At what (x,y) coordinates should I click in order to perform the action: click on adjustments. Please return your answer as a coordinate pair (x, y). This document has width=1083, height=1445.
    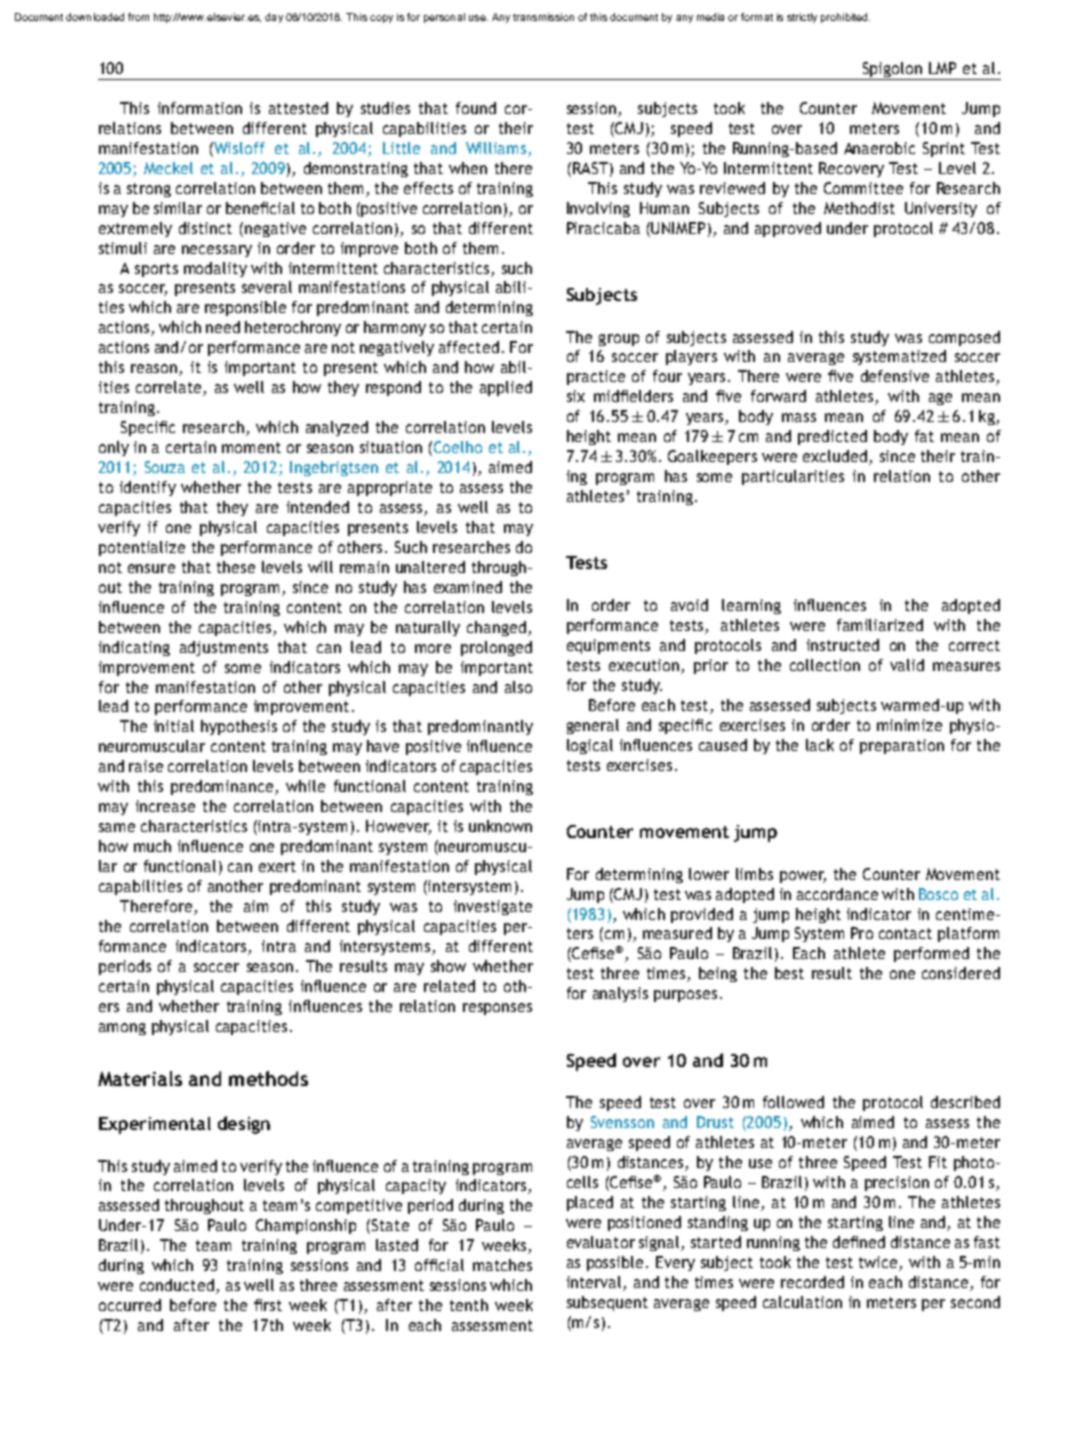
    Looking at the image, I should click on (224, 648).
